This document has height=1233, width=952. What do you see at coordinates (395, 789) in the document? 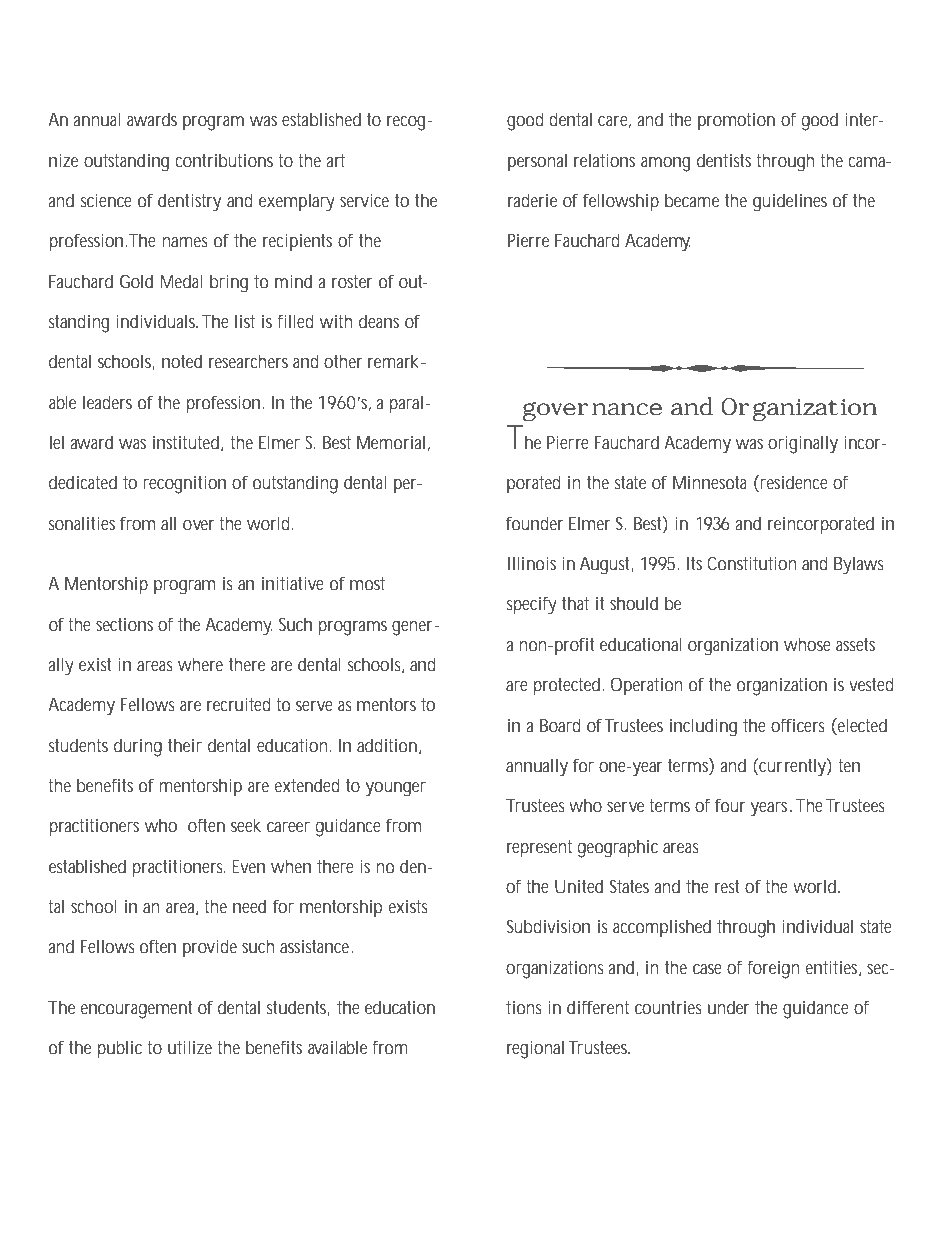
I see `younger` at bounding box center [395, 789].
